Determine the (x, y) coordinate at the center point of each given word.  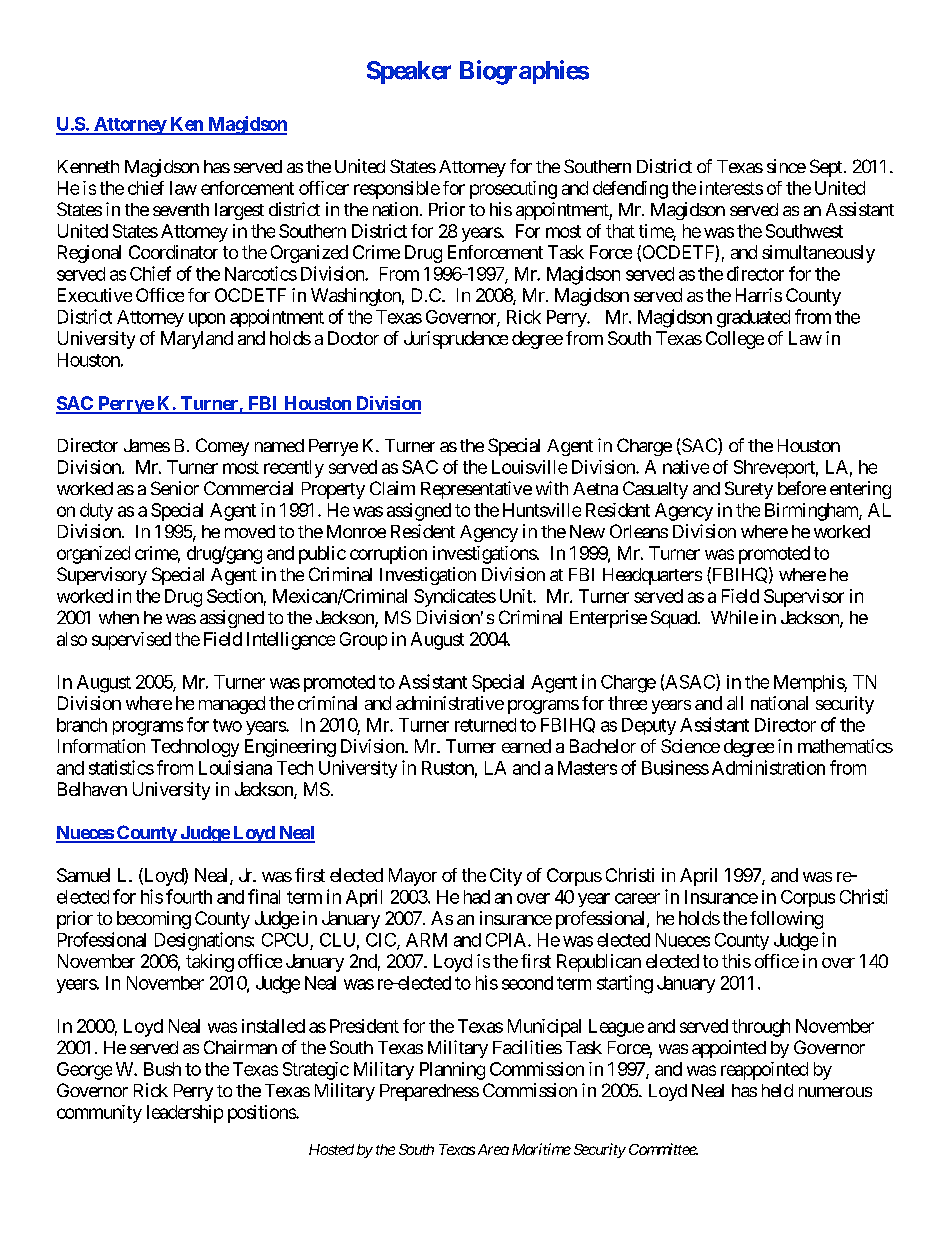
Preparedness (429, 1092)
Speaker (409, 72)
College (735, 340)
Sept (827, 168)
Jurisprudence (456, 340)
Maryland (197, 340)
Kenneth (88, 166)
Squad (675, 619)
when (119, 617)
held (777, 1090)
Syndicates (455, 598)
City (506, 877)
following (786, 920)
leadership (185, 1114)
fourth (189, 896)
